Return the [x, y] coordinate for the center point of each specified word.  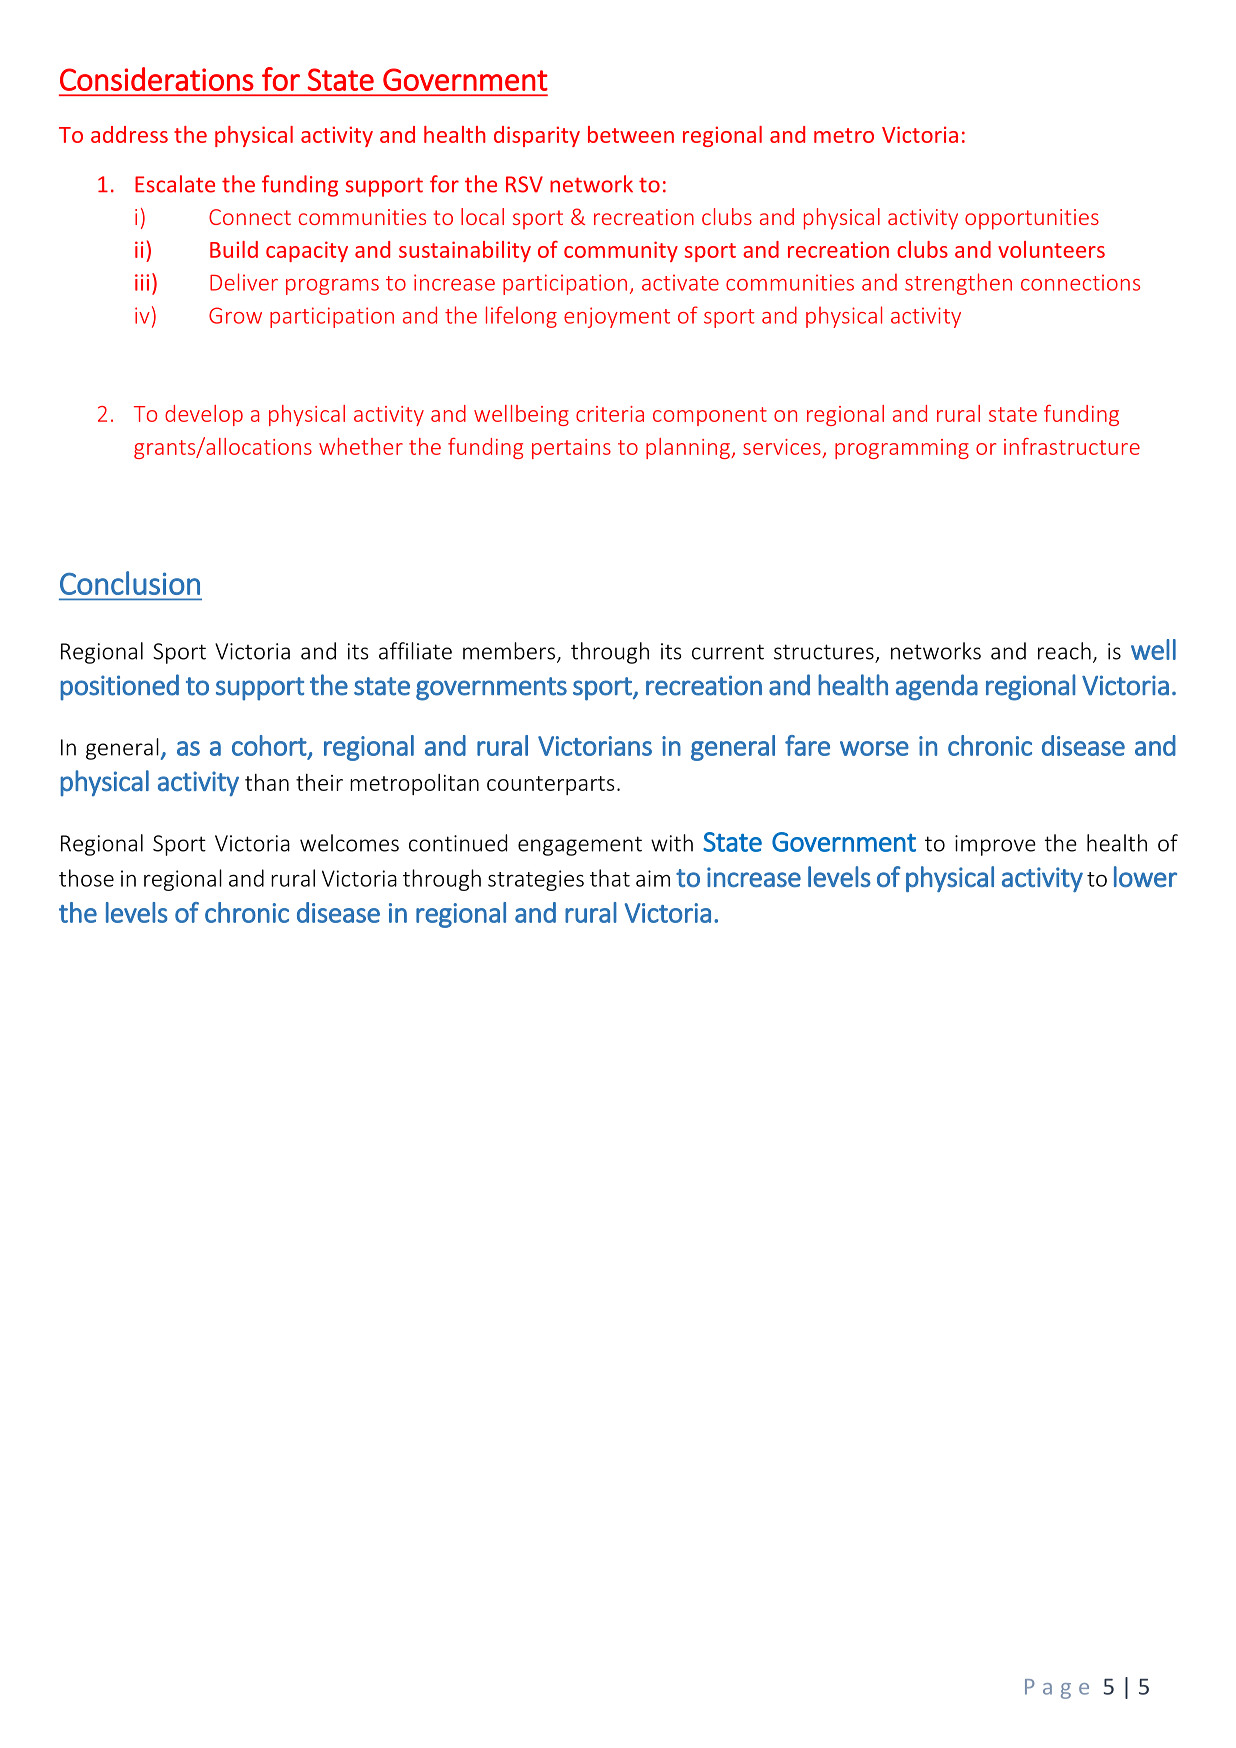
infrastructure [1072, 446]
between [631, 134]
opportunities [1032, 219]
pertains [571, 449]
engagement [580, 846]
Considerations [157, 79]
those [86, 878]
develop [204, 415]
